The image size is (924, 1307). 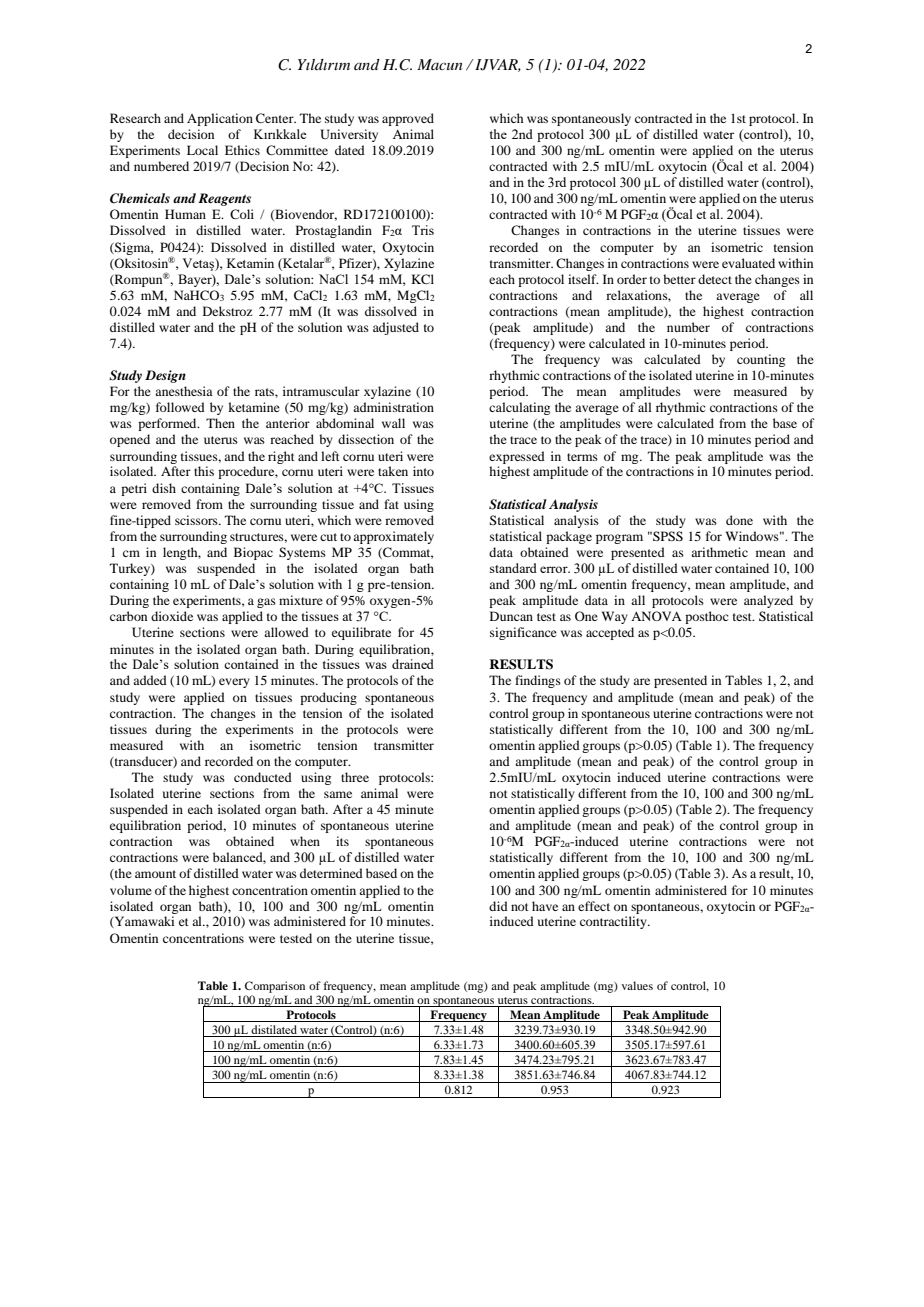 What do you see at coordinates (393, 537) in the screenshot?
I see `approximately` at bounding box center [393, 537].
